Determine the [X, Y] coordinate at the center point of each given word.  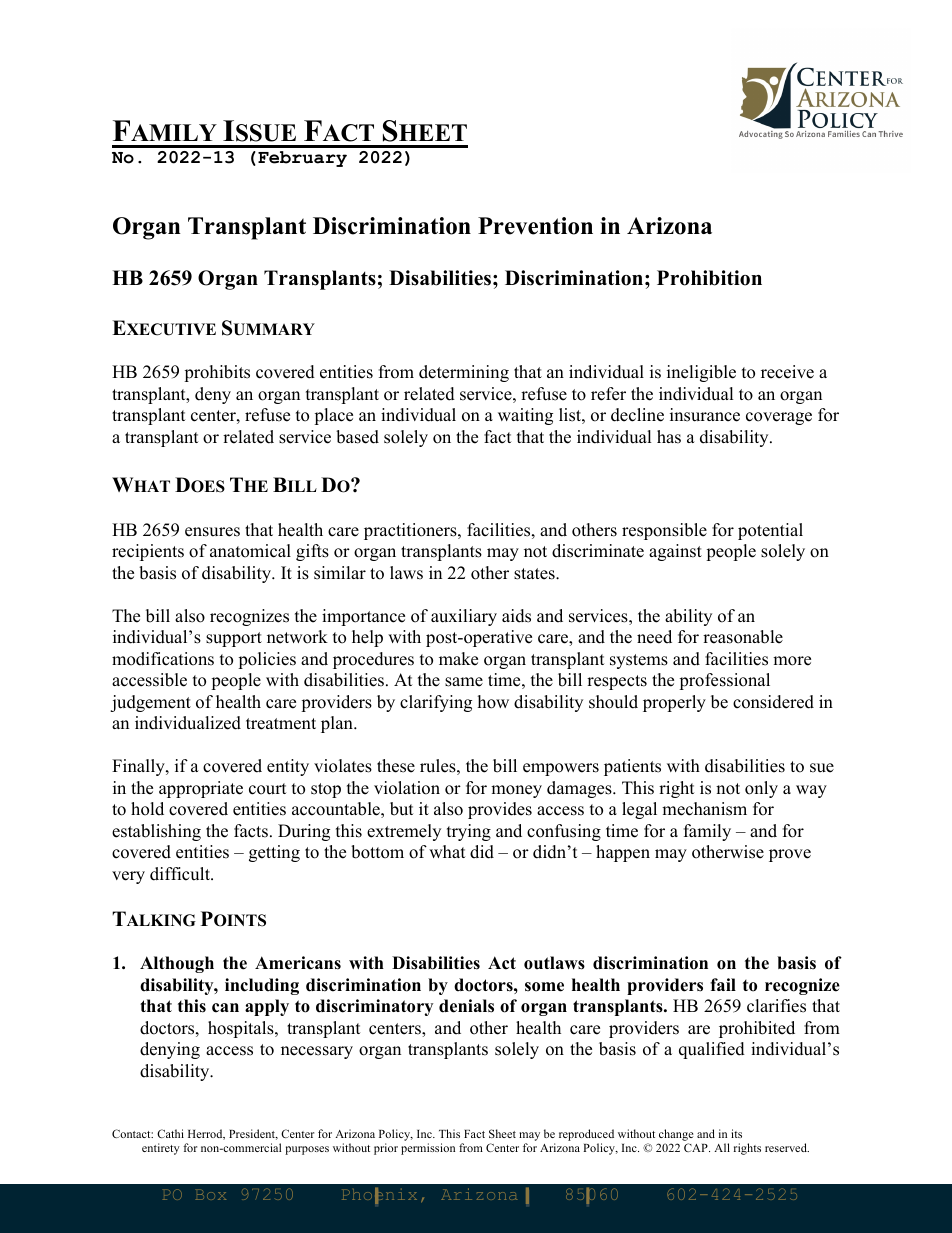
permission [428, 1149]
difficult [181, 874]
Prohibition [709, 278]
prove [790, 855]
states [535, 574]
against [675, 552]
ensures [212, 532]
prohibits [217, 373]
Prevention [535, 226]
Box [210, 1194]
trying [469, 832]
